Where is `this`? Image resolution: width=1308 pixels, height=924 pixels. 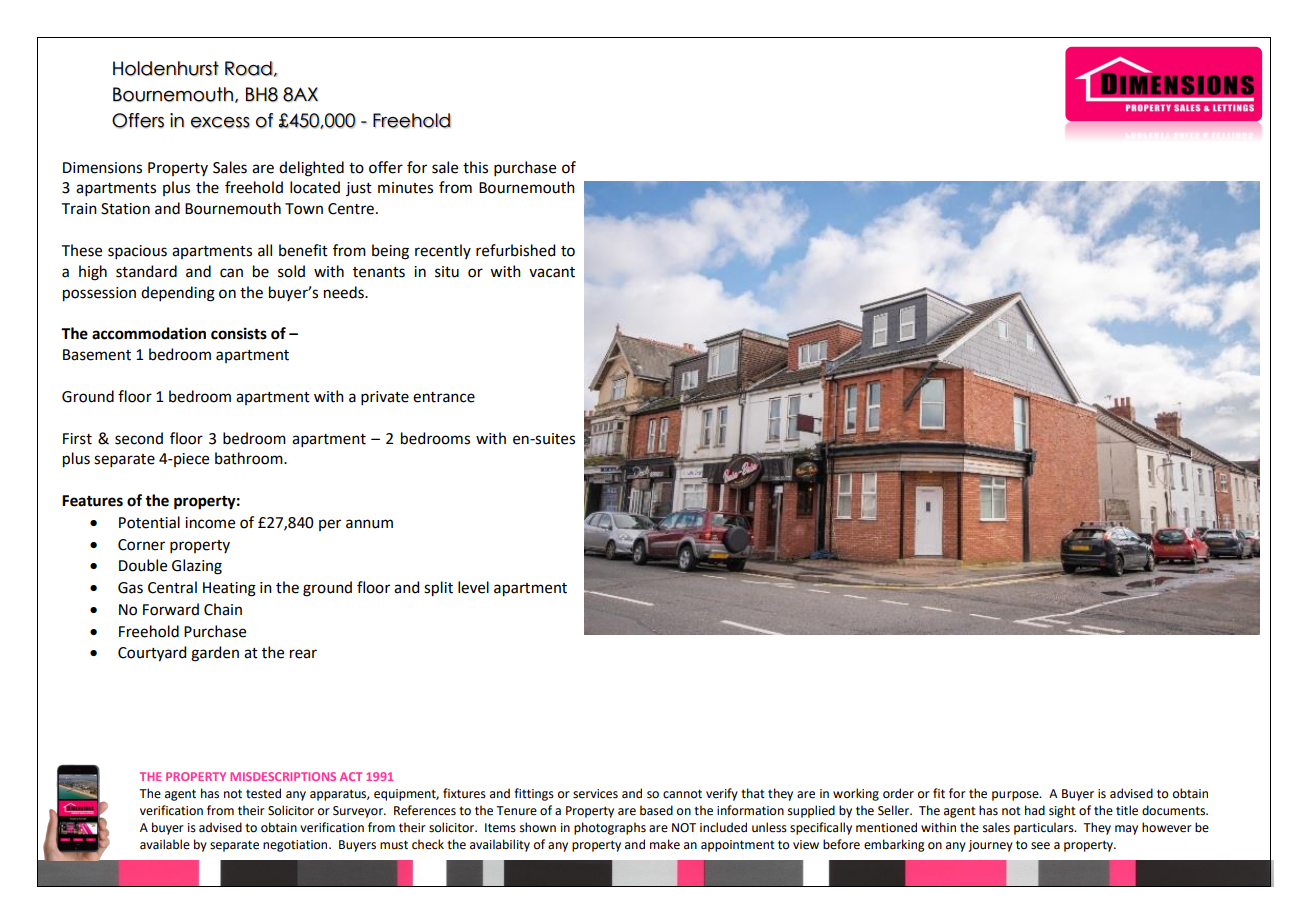
this is located at coordinates (475, 167).
